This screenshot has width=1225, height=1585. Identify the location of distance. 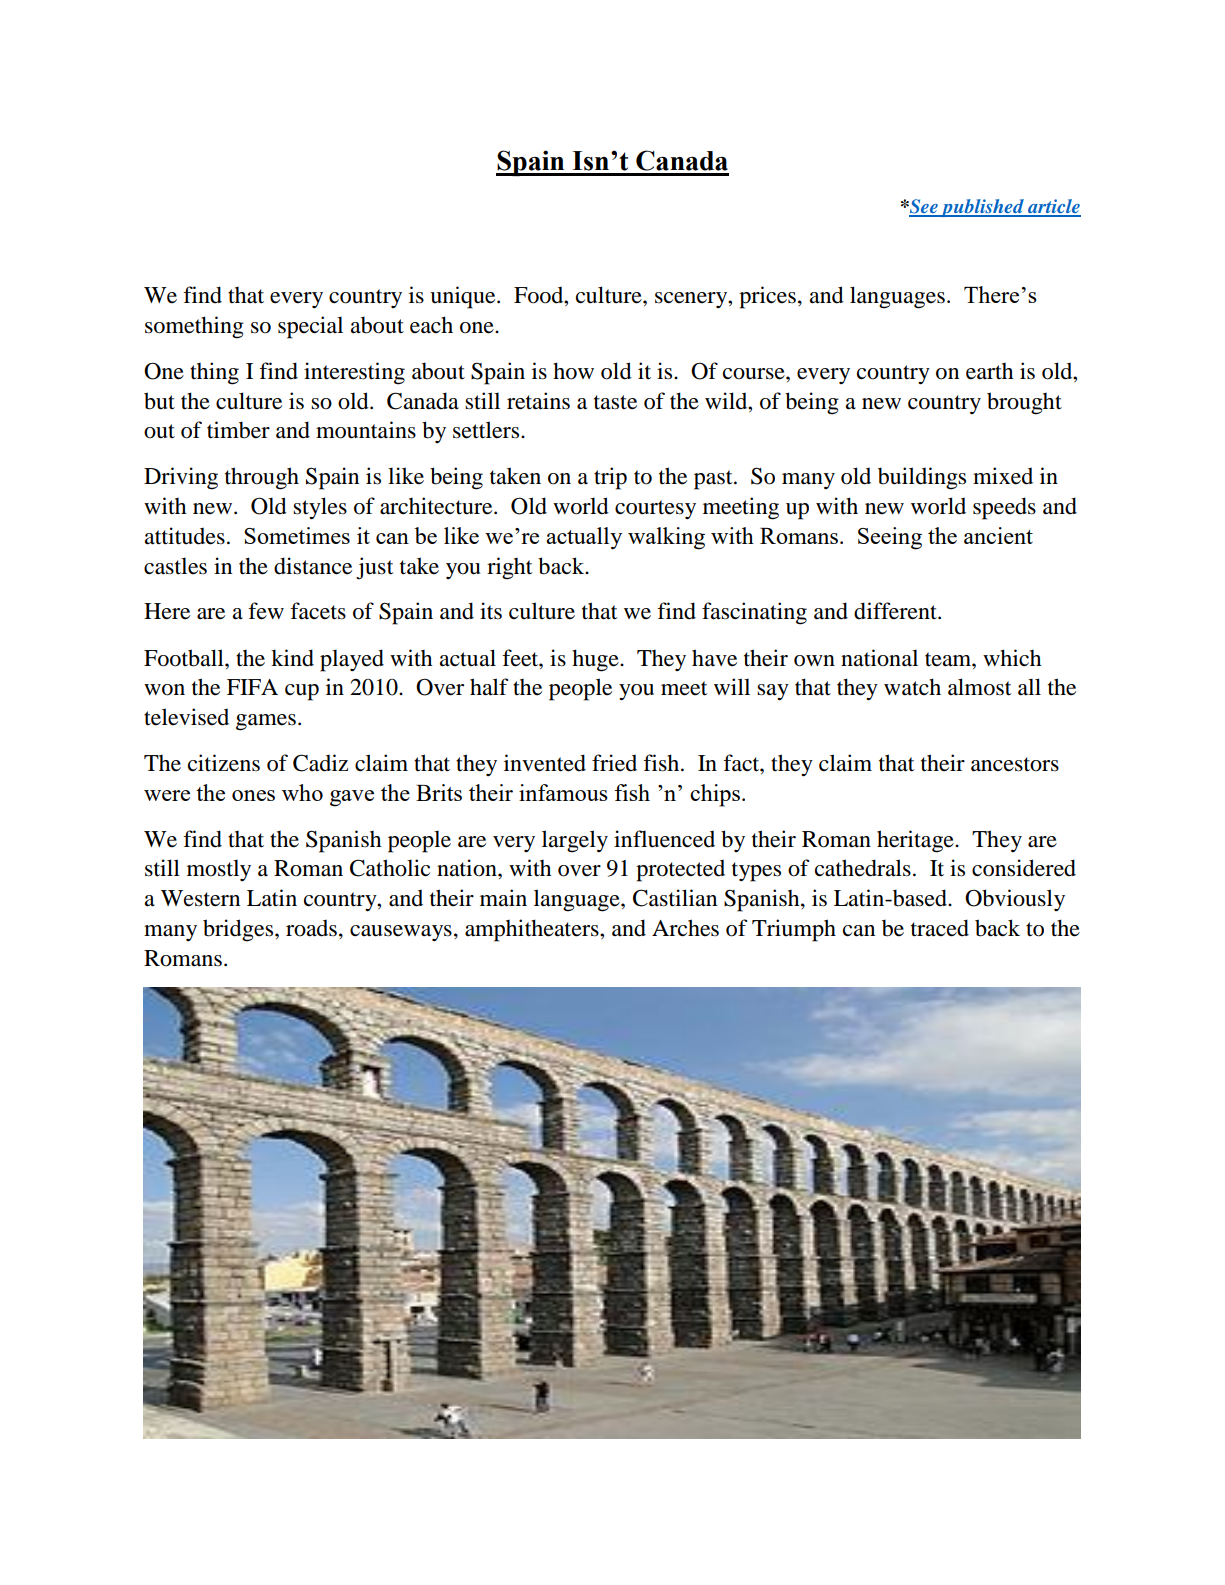
(313, 566).
